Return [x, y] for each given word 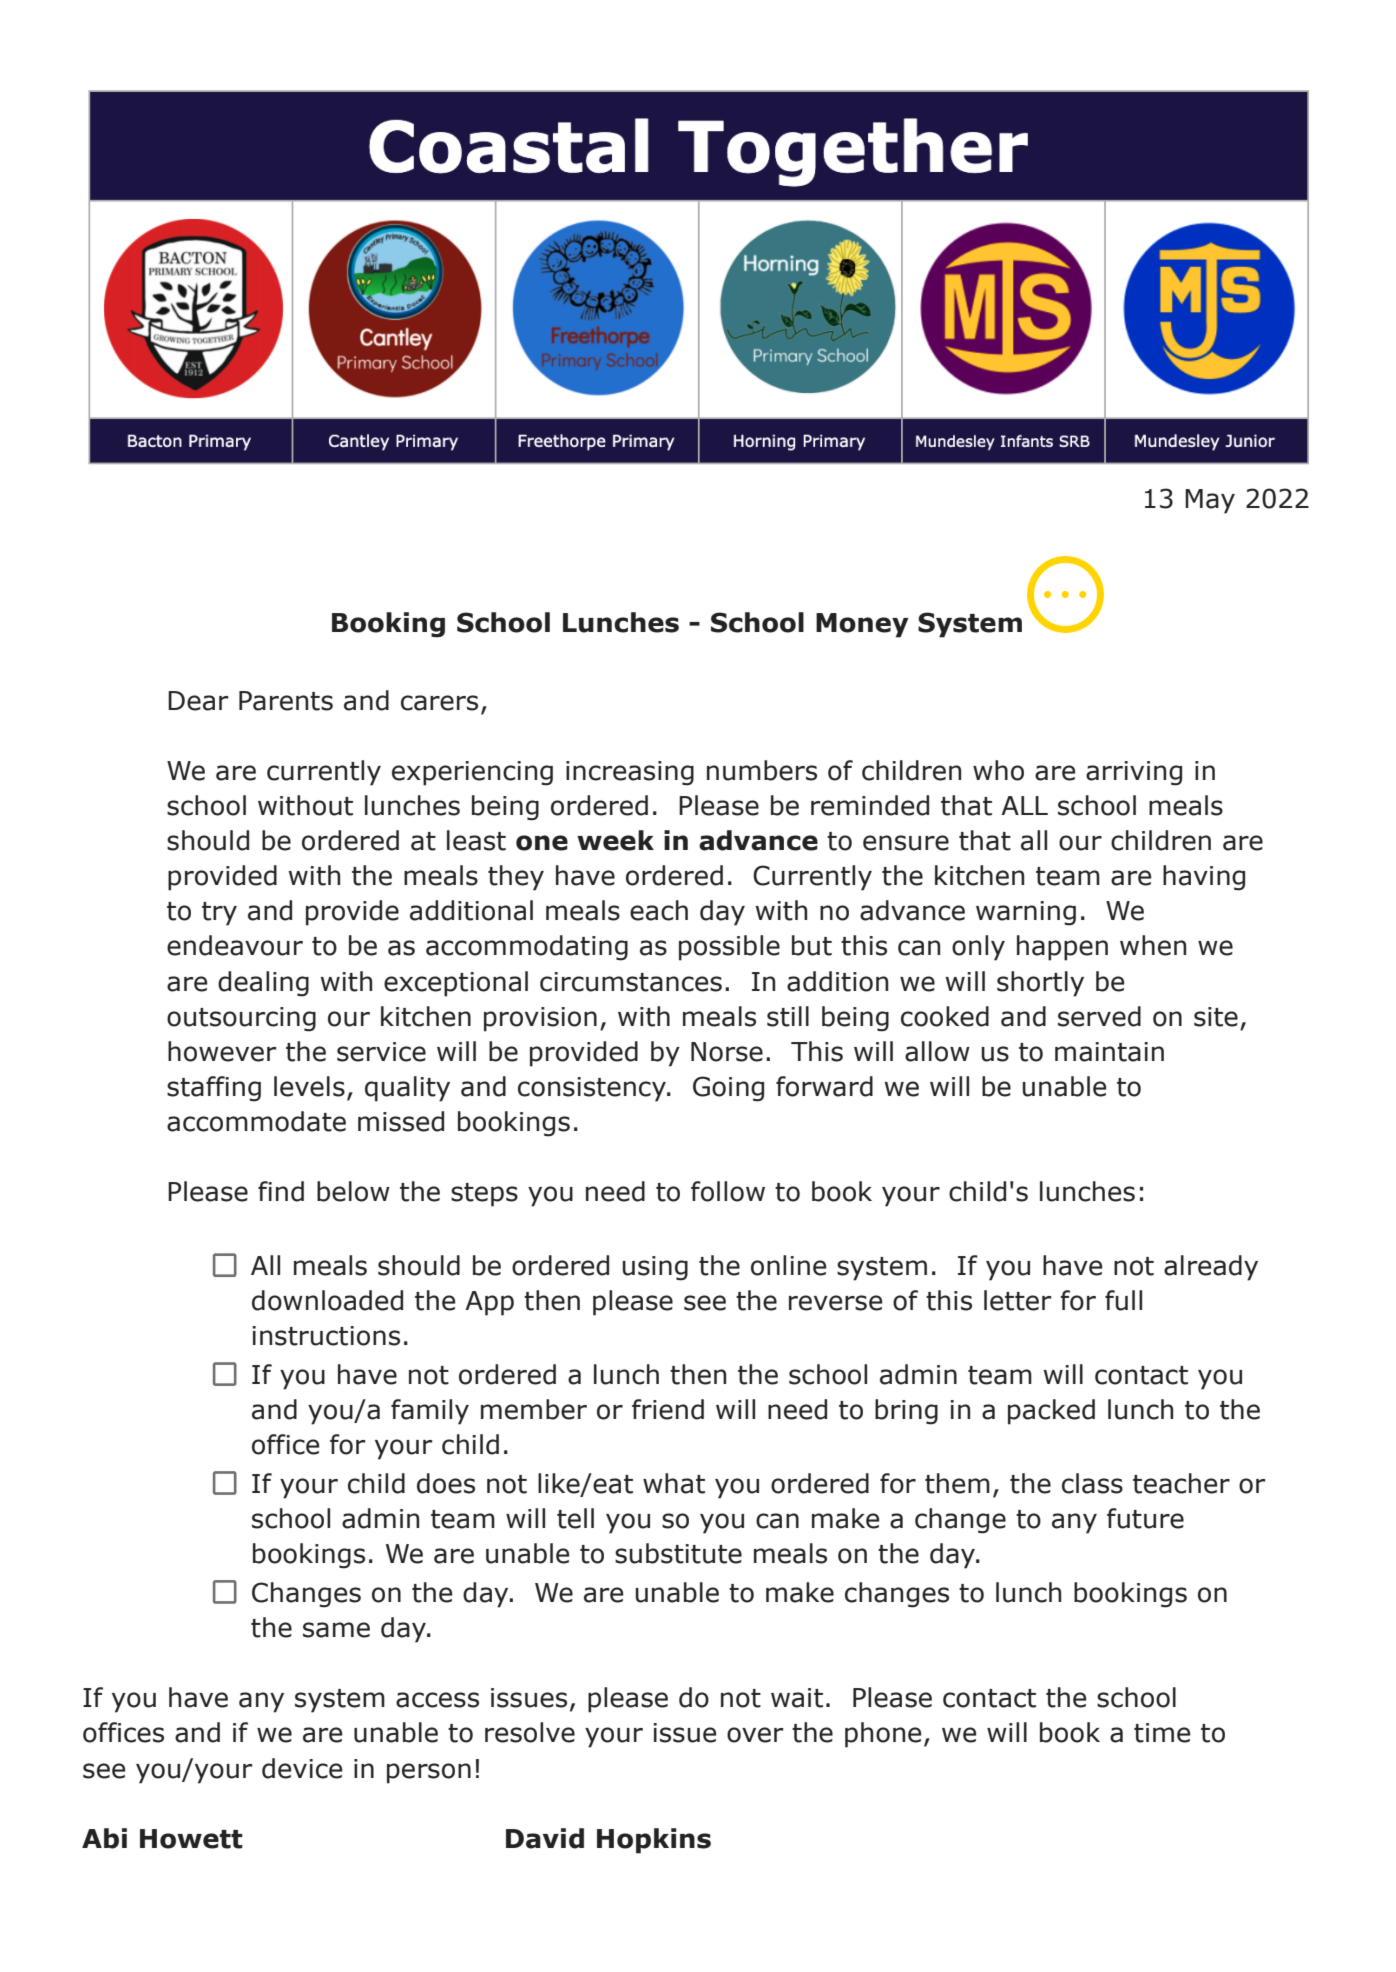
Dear [198, 701]
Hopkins [654, 1841]
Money [862, 625]
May [1210, 501]
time [1162, 1733]
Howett [191, 1839]
